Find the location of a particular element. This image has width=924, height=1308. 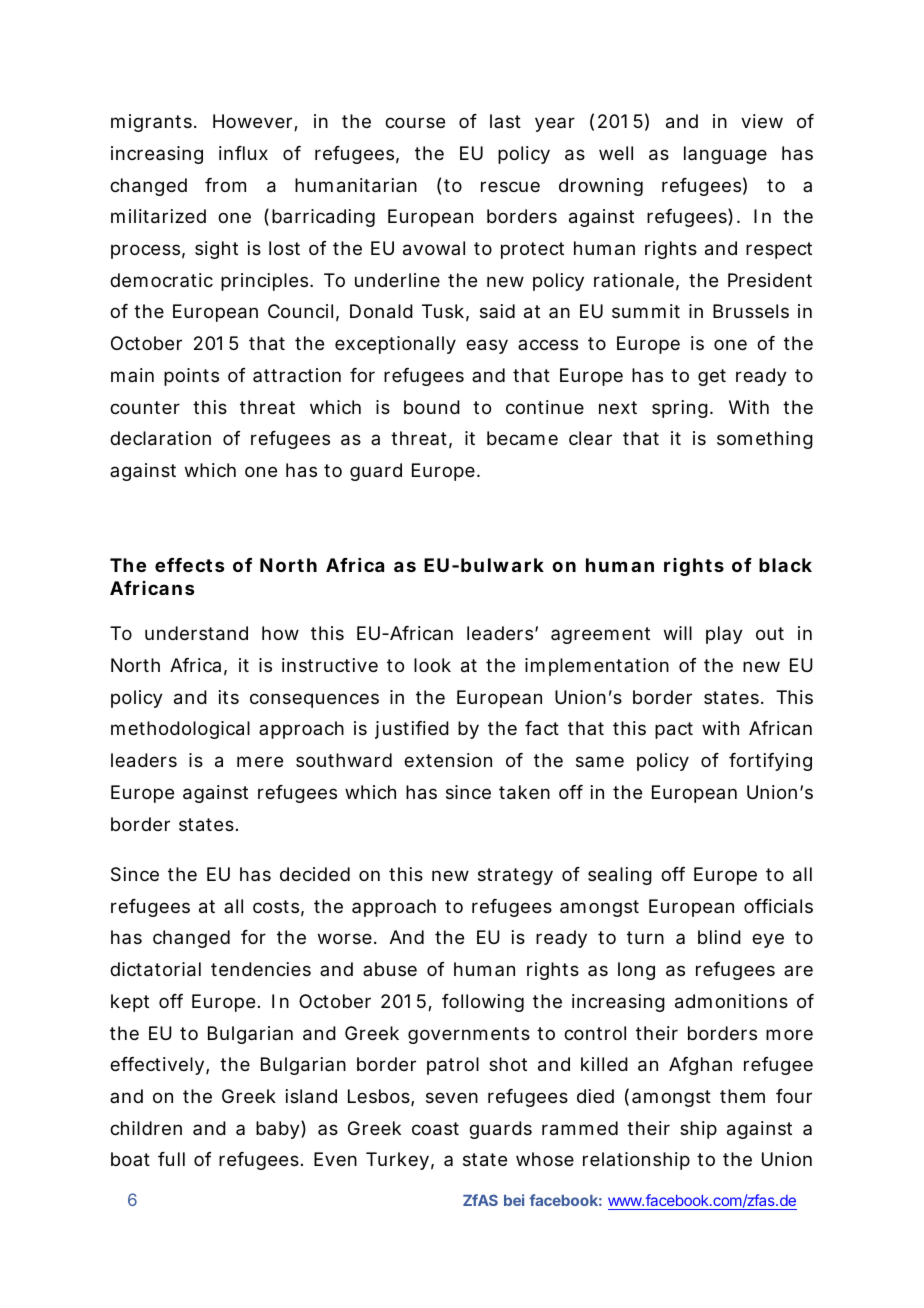

influx is located at coordinates (243, 153).
